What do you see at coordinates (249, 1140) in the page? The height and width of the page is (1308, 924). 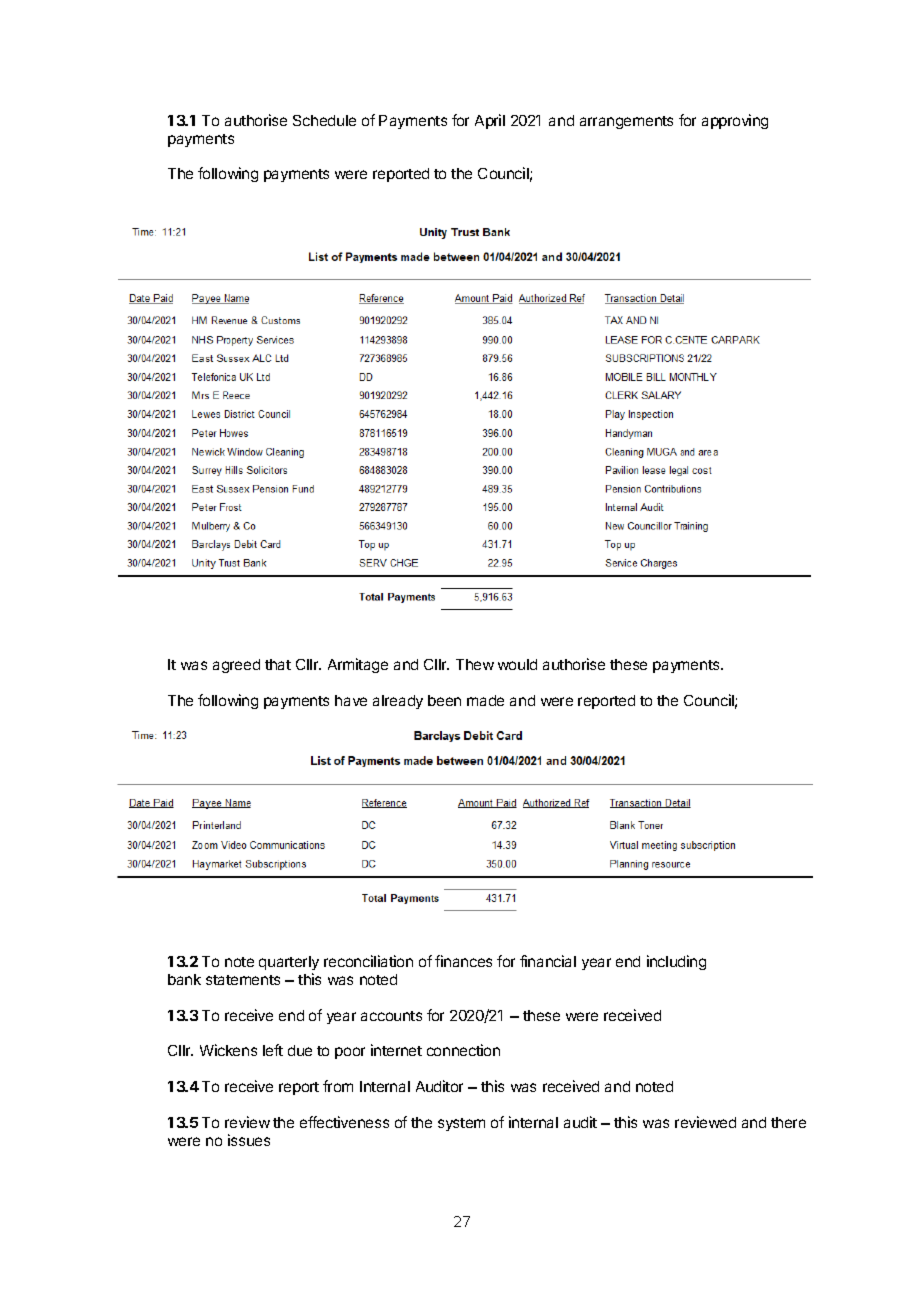 I see `issues` at bounding box center [249, 1140].
